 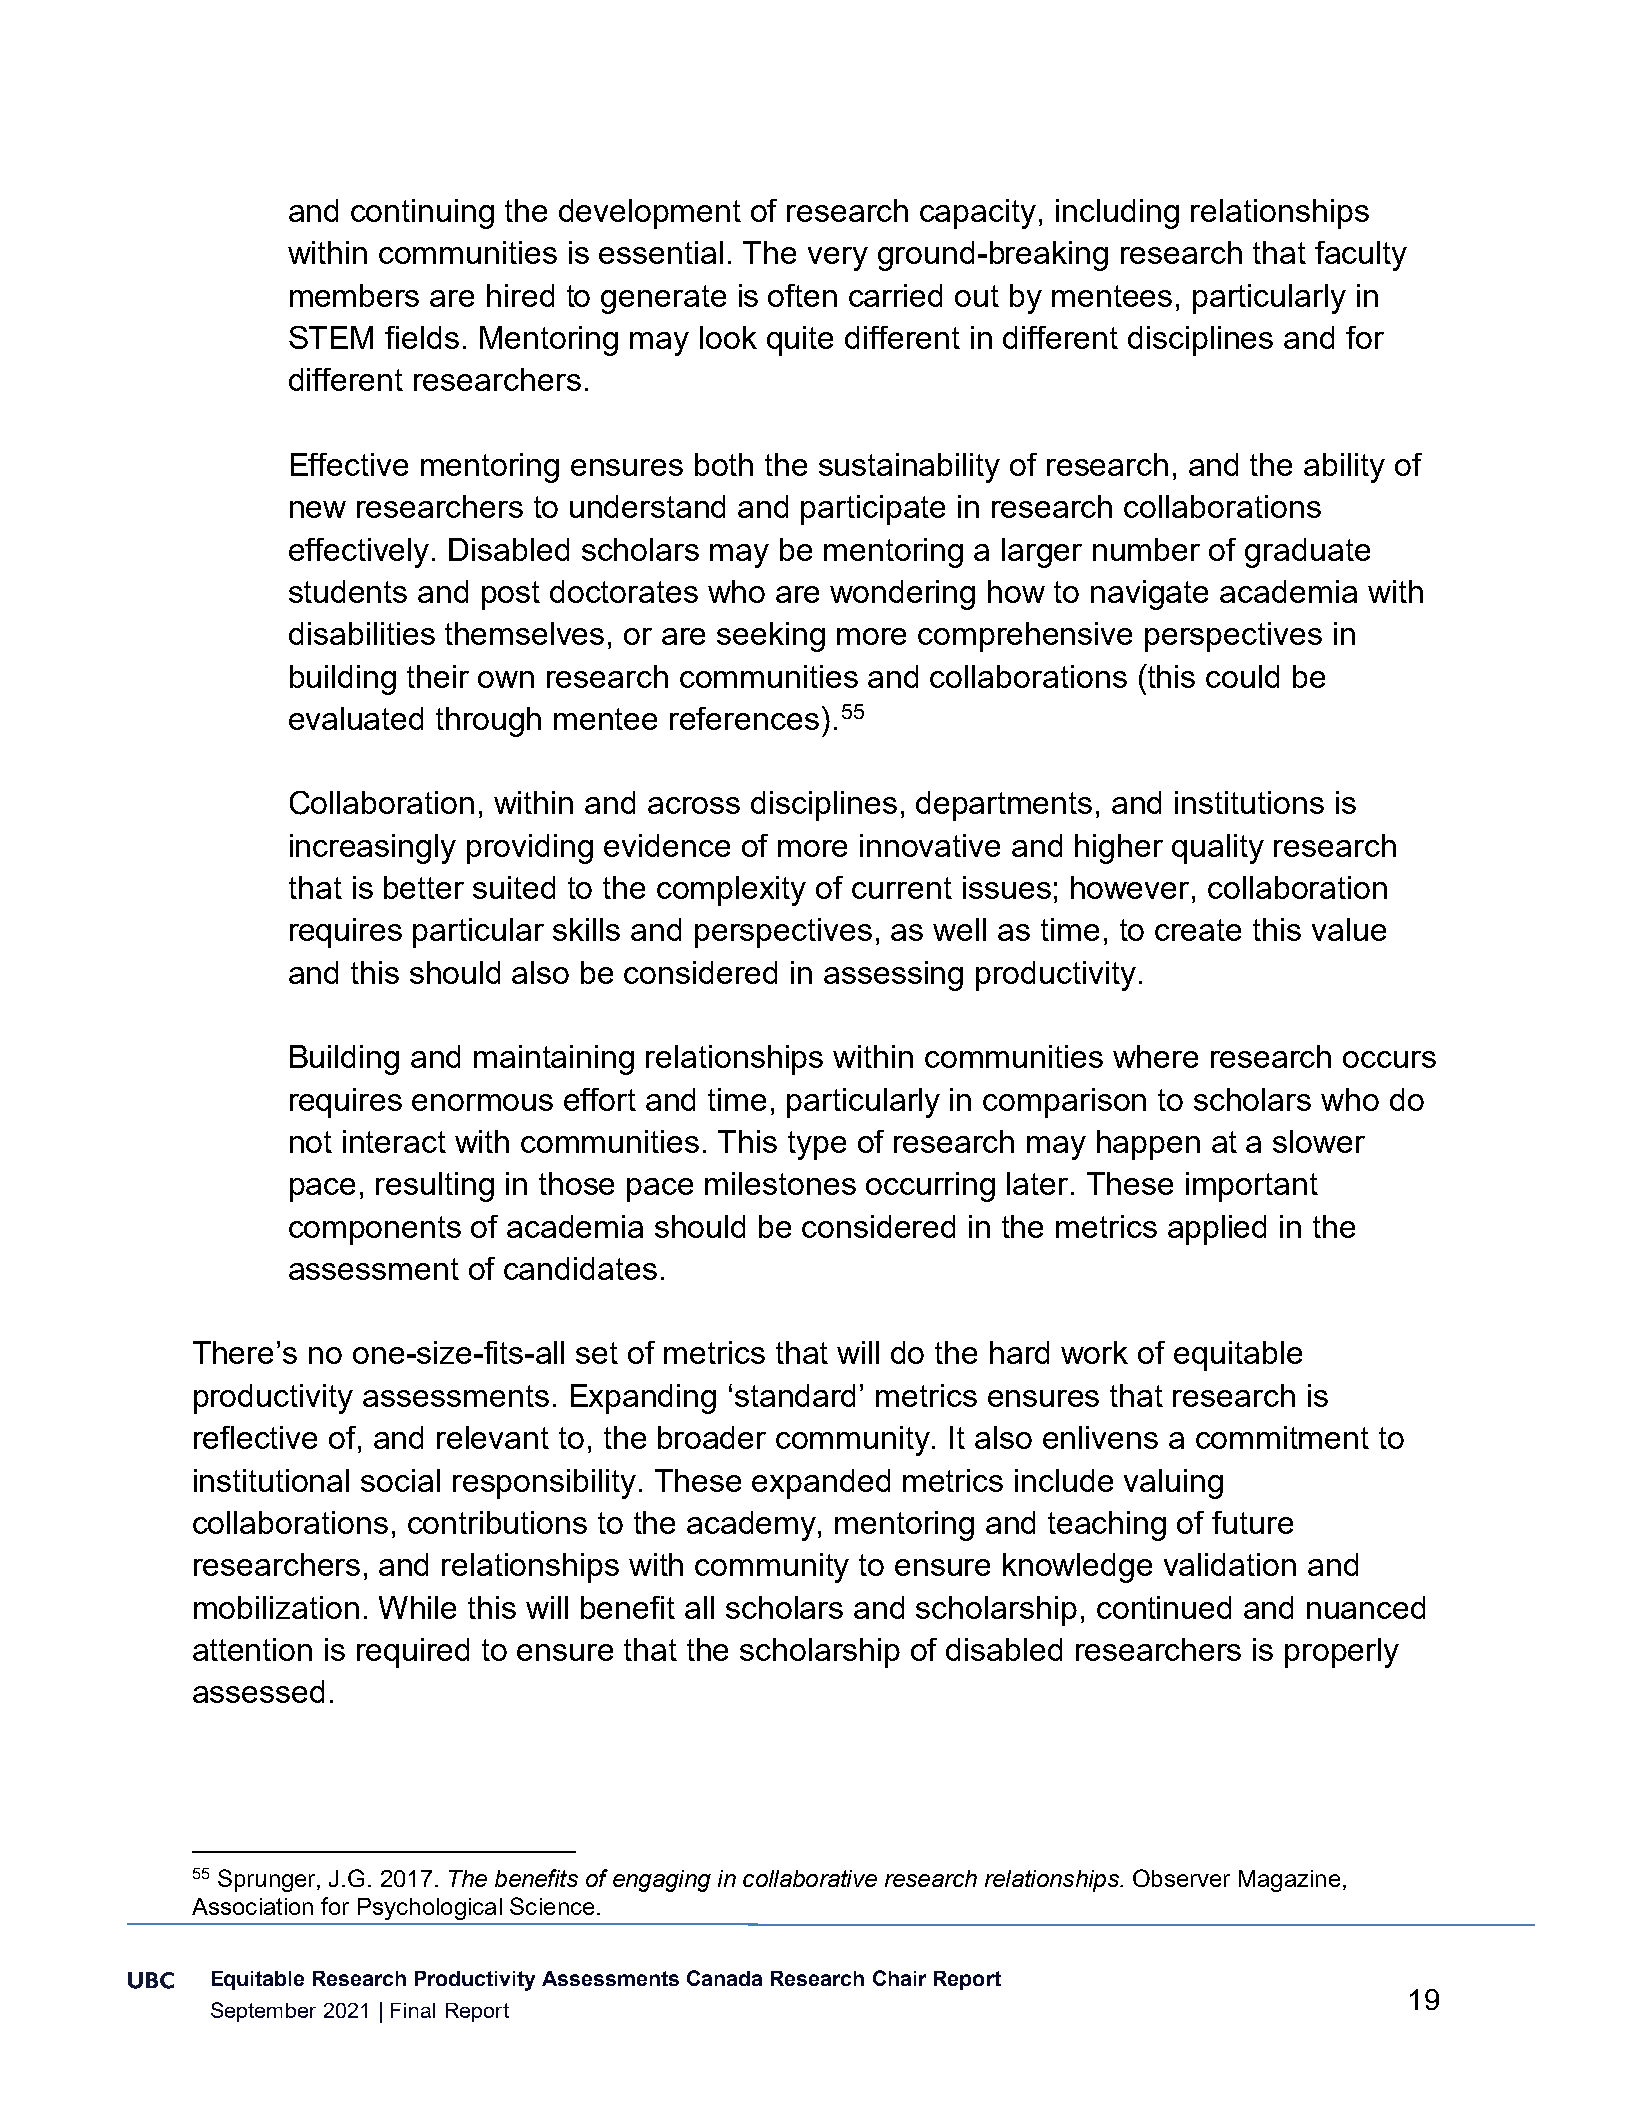 What do you see at coordinates (354, 295) in the page?
I see `members` at bounding box center [354, 295].
